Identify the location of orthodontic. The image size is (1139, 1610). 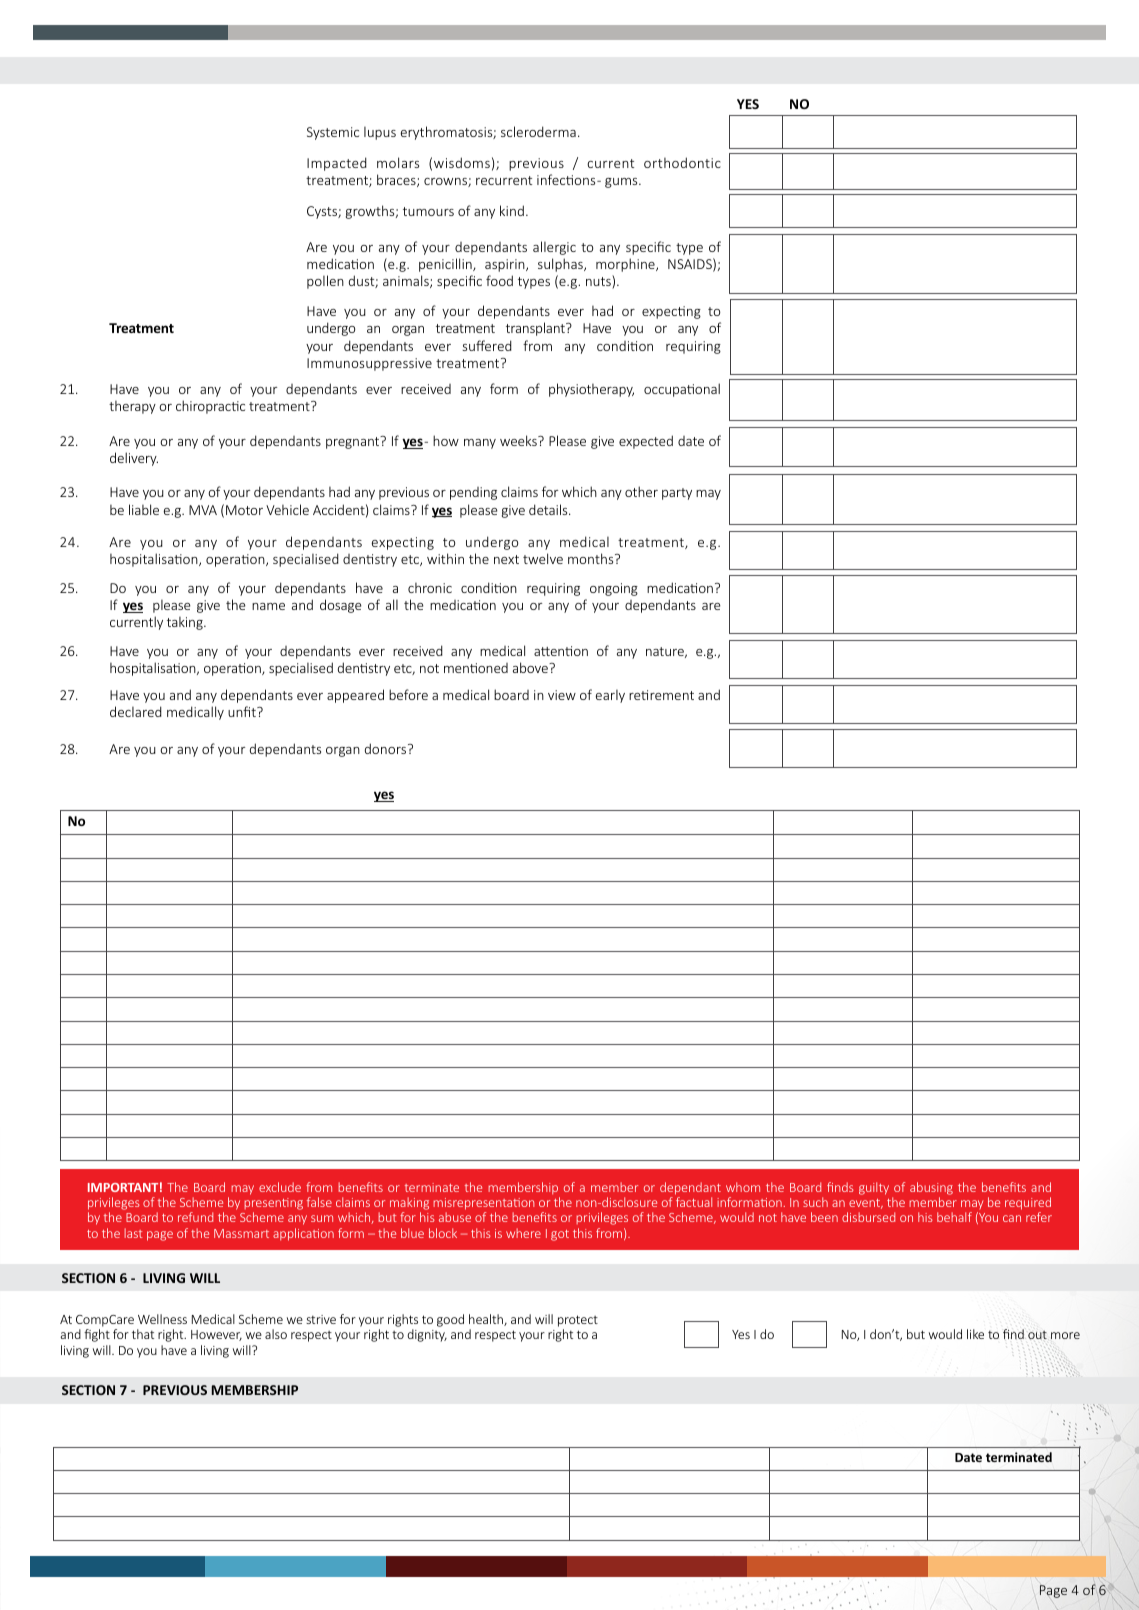
(682, 162).
